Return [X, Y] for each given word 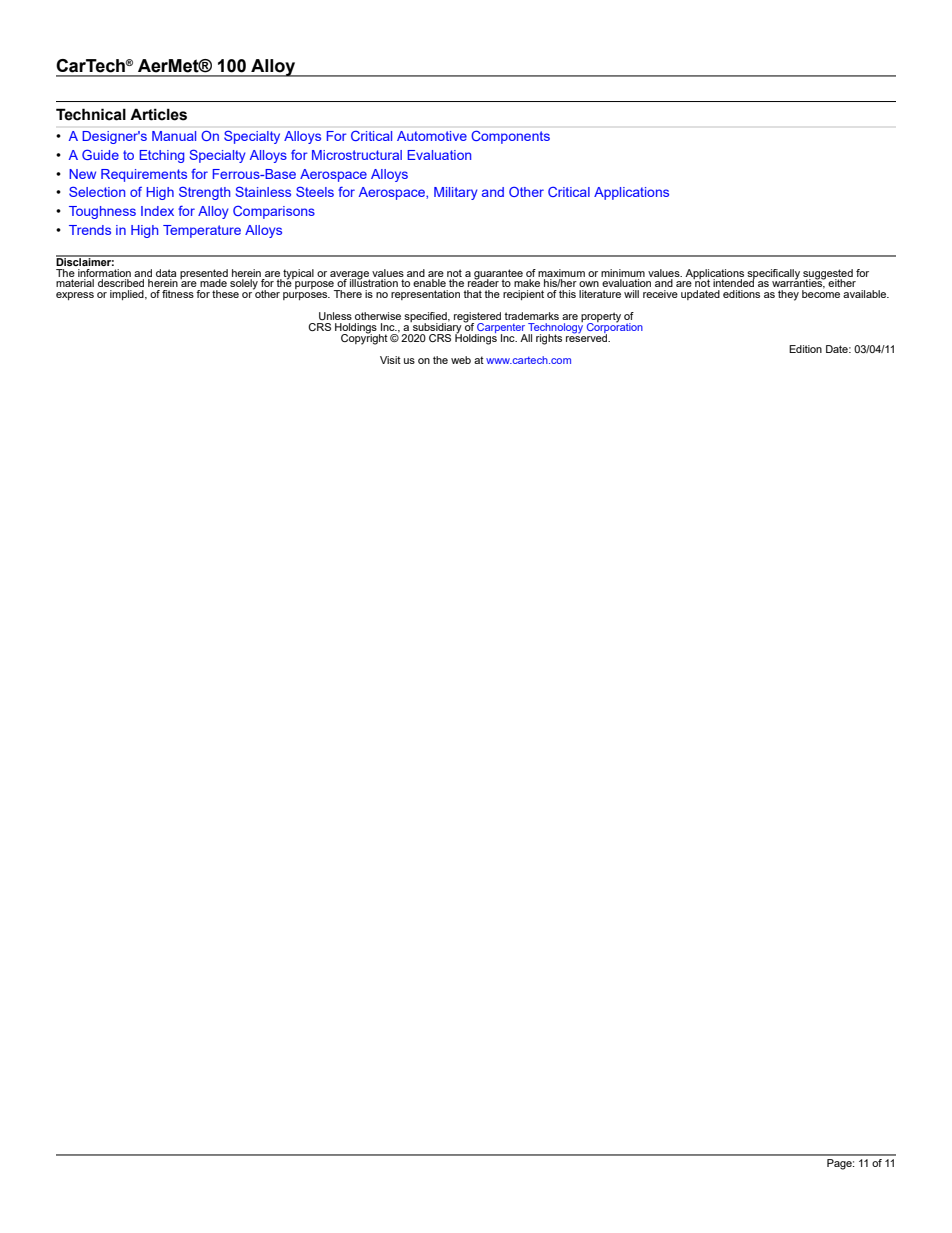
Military [456, 193]
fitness [178, 294]
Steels [315, 191]
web [461, 360]
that [472, 294]
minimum [623, 273]
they [788, 295]
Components [511, 137]
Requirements [144, 175]
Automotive [432, 136]
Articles [158, 114]
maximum [561, 273]
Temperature [202, 231]
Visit [390, 360]
